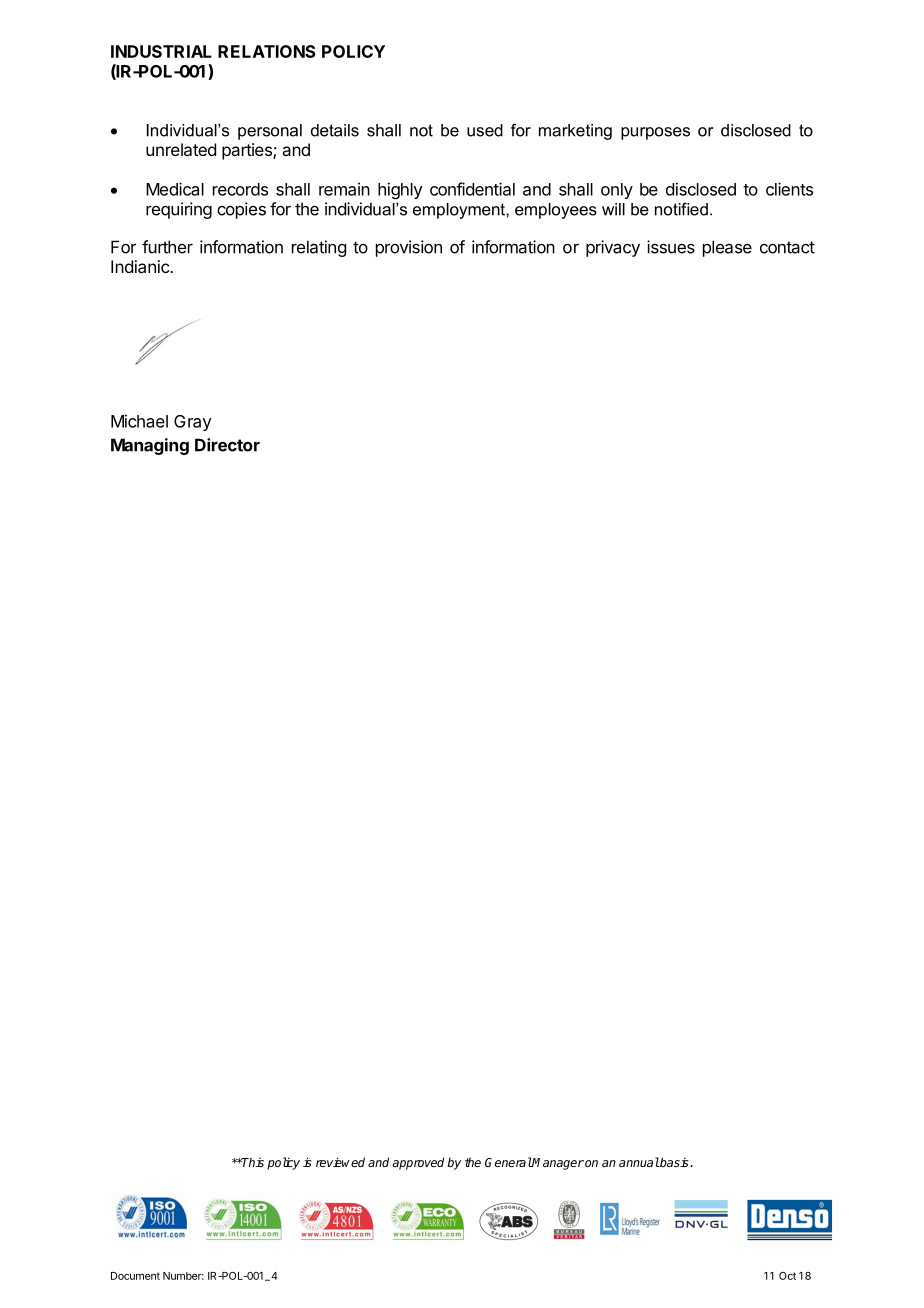  I want to click on used, so click(485, 130).
